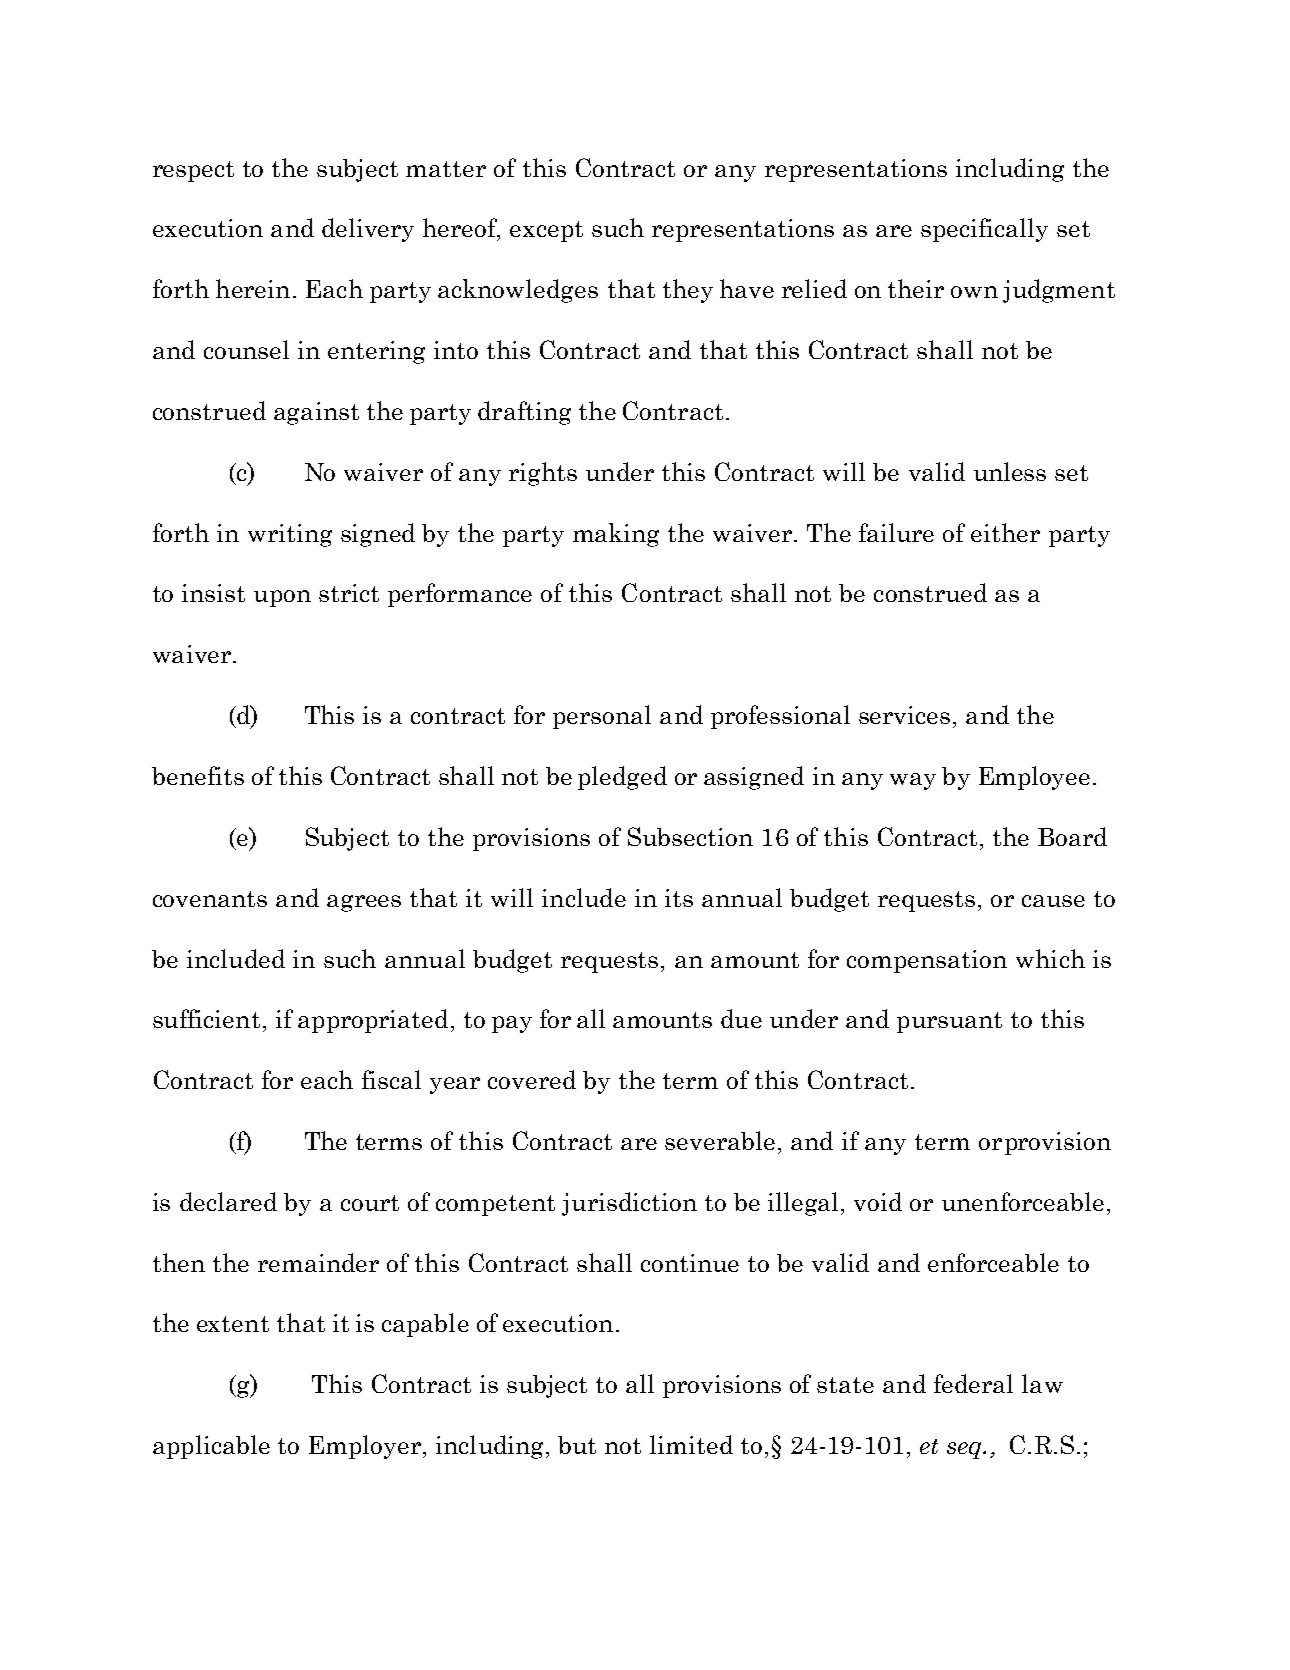 This screenshot has width=1290, height=1670. What do you see at coordinates (368, 230) in the screenshot?
I see `delivery` at bounding box center [368, 230].
